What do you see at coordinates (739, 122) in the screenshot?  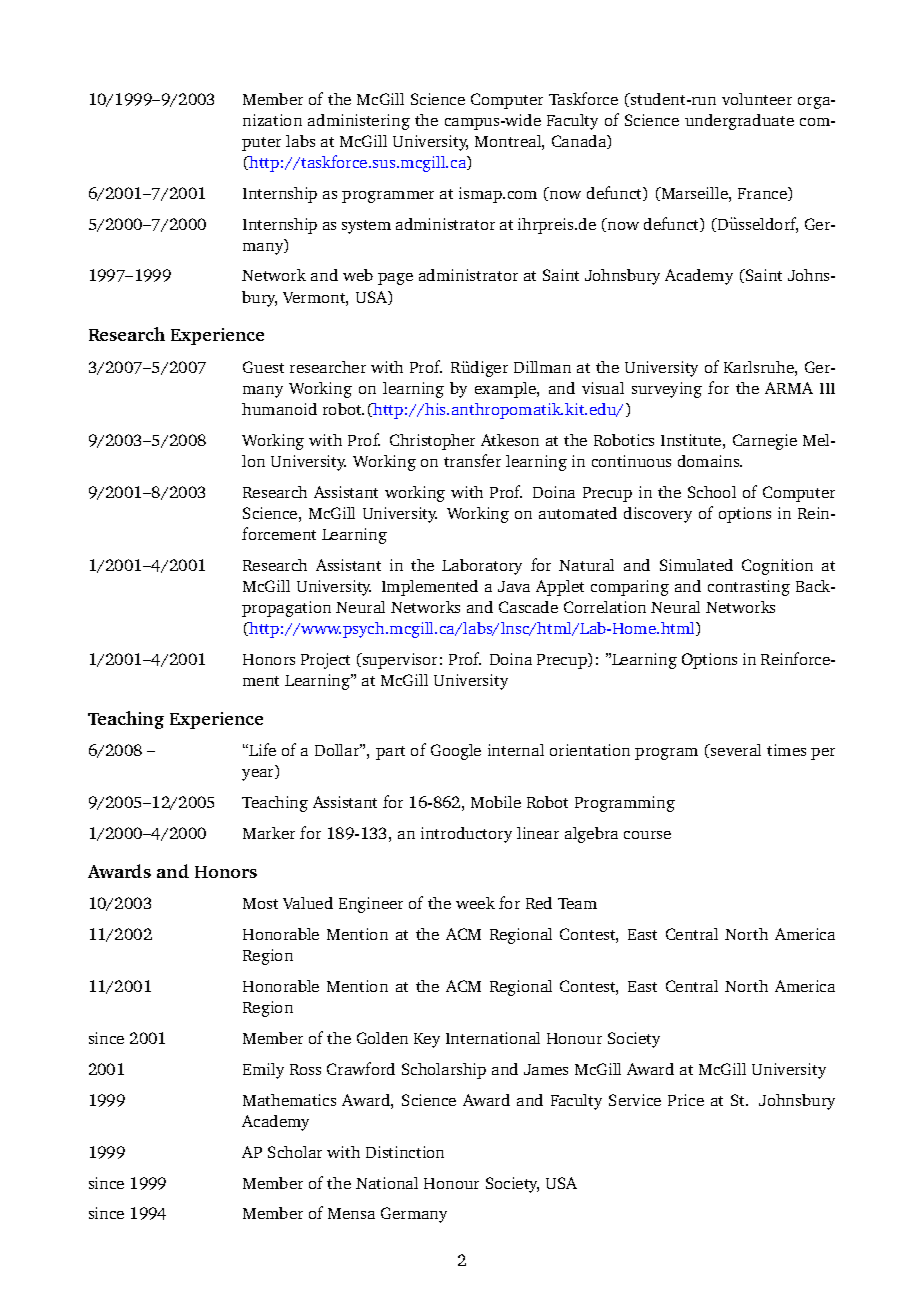 I see `undergraduate` at bounding box center [739, 122].
